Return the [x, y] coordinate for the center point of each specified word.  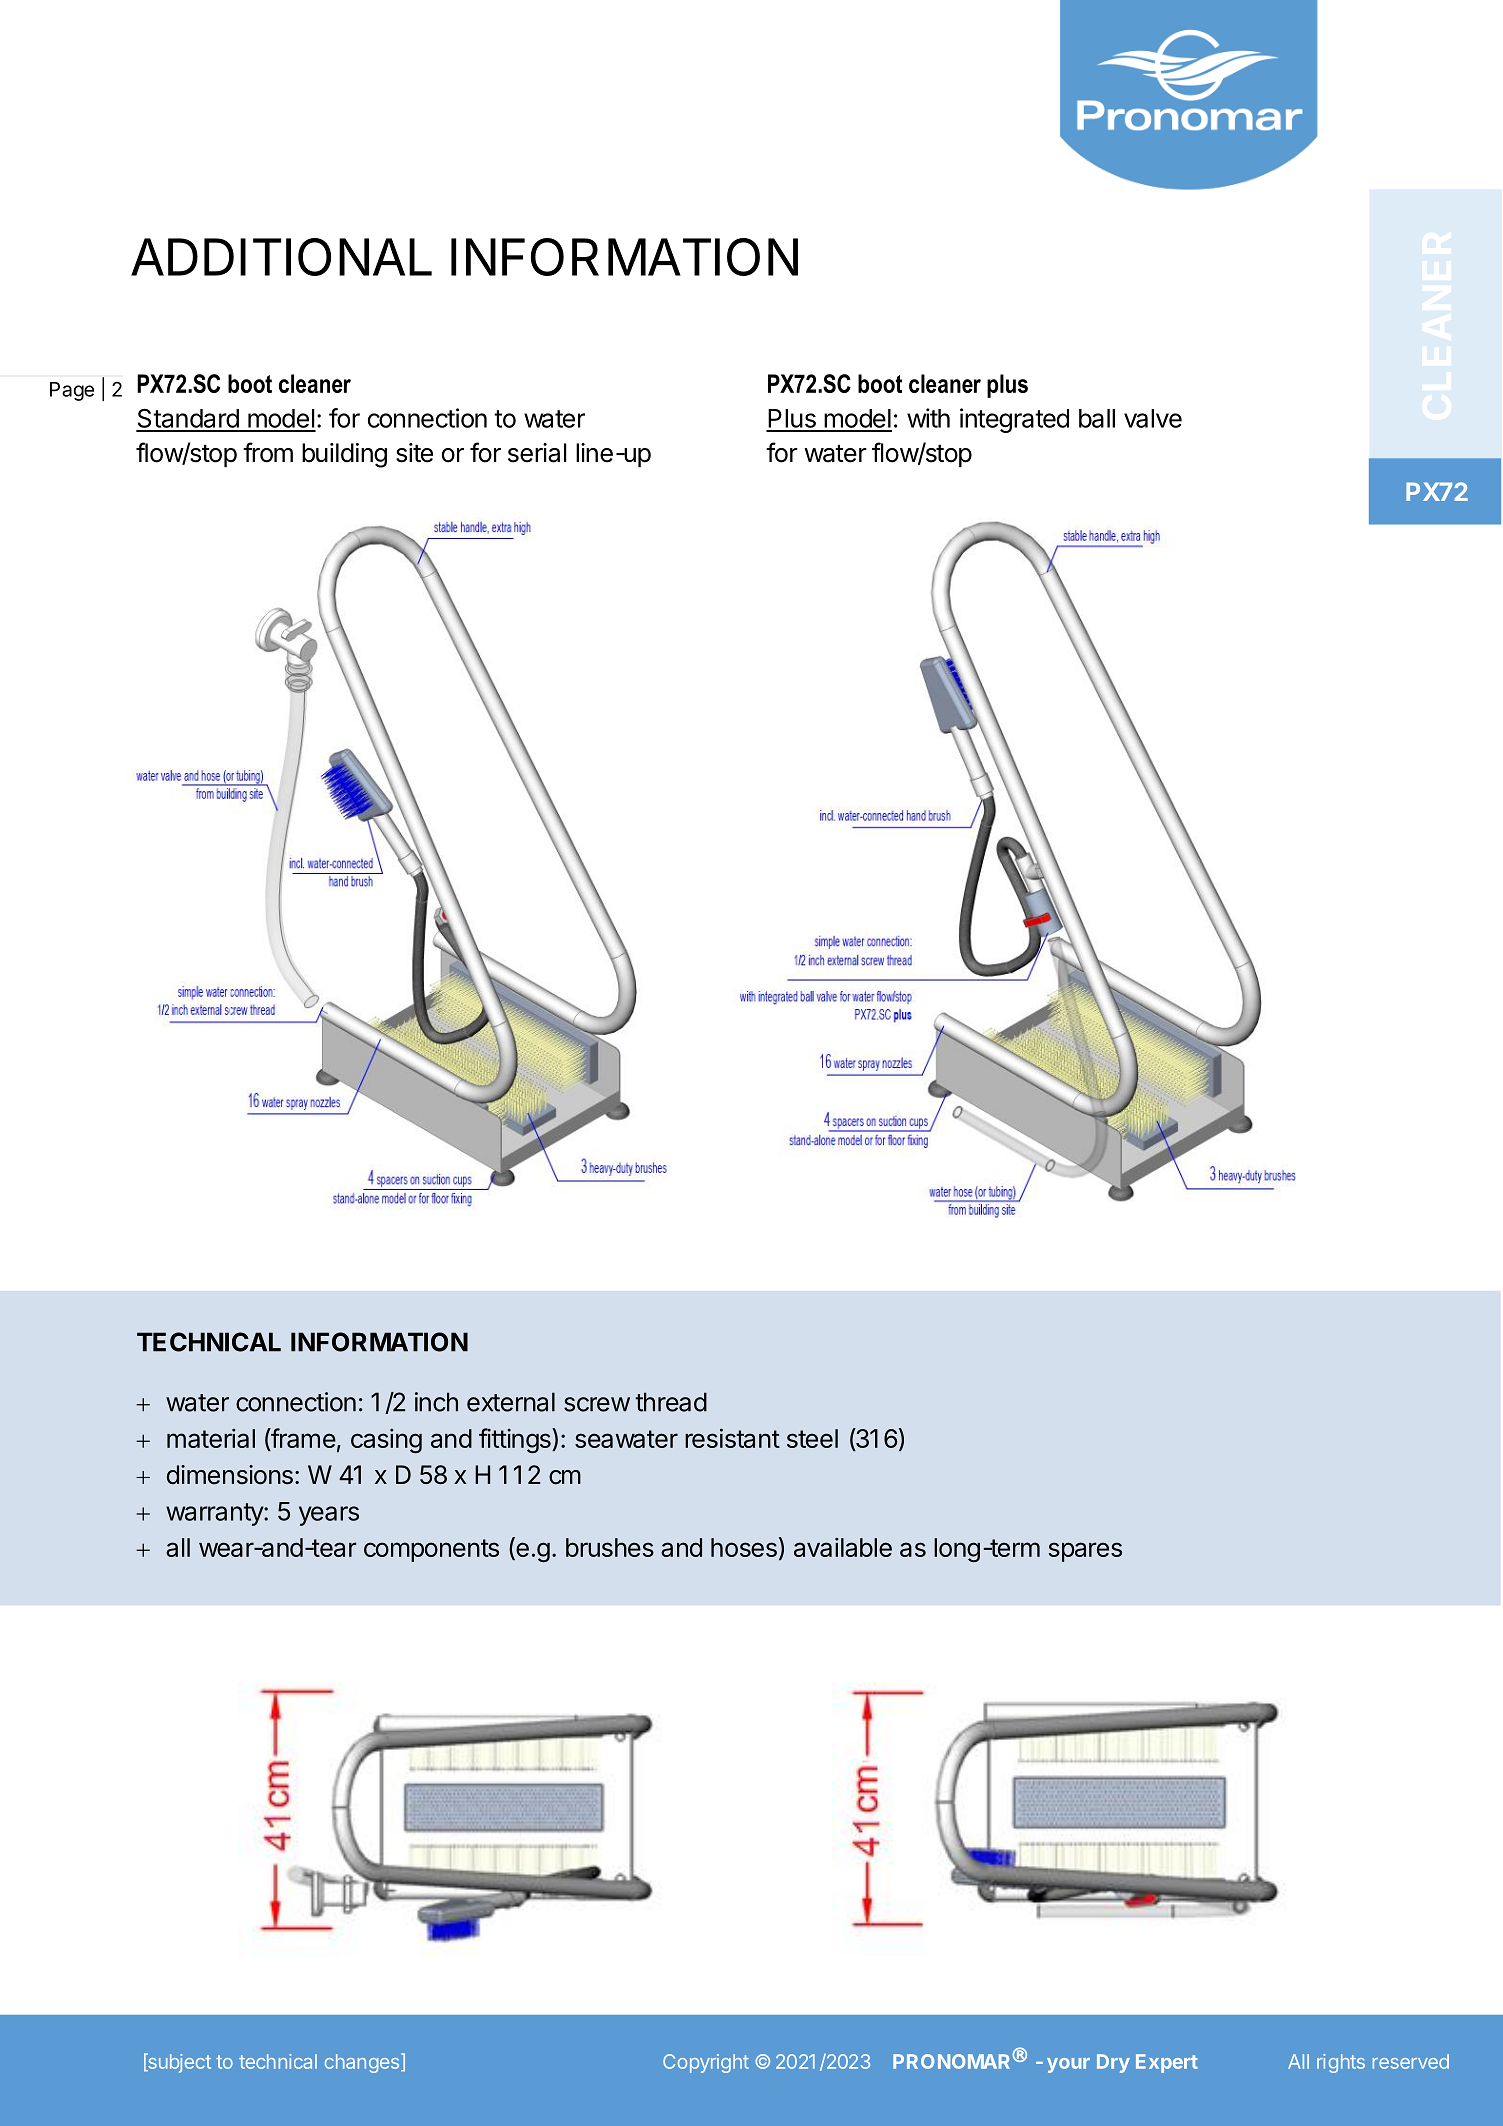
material [211, 1438]
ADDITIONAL [281, 257]
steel [812, 1438]
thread [671, 1402]
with [928, 418]
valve [1153, 418]
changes [362, 2063]
